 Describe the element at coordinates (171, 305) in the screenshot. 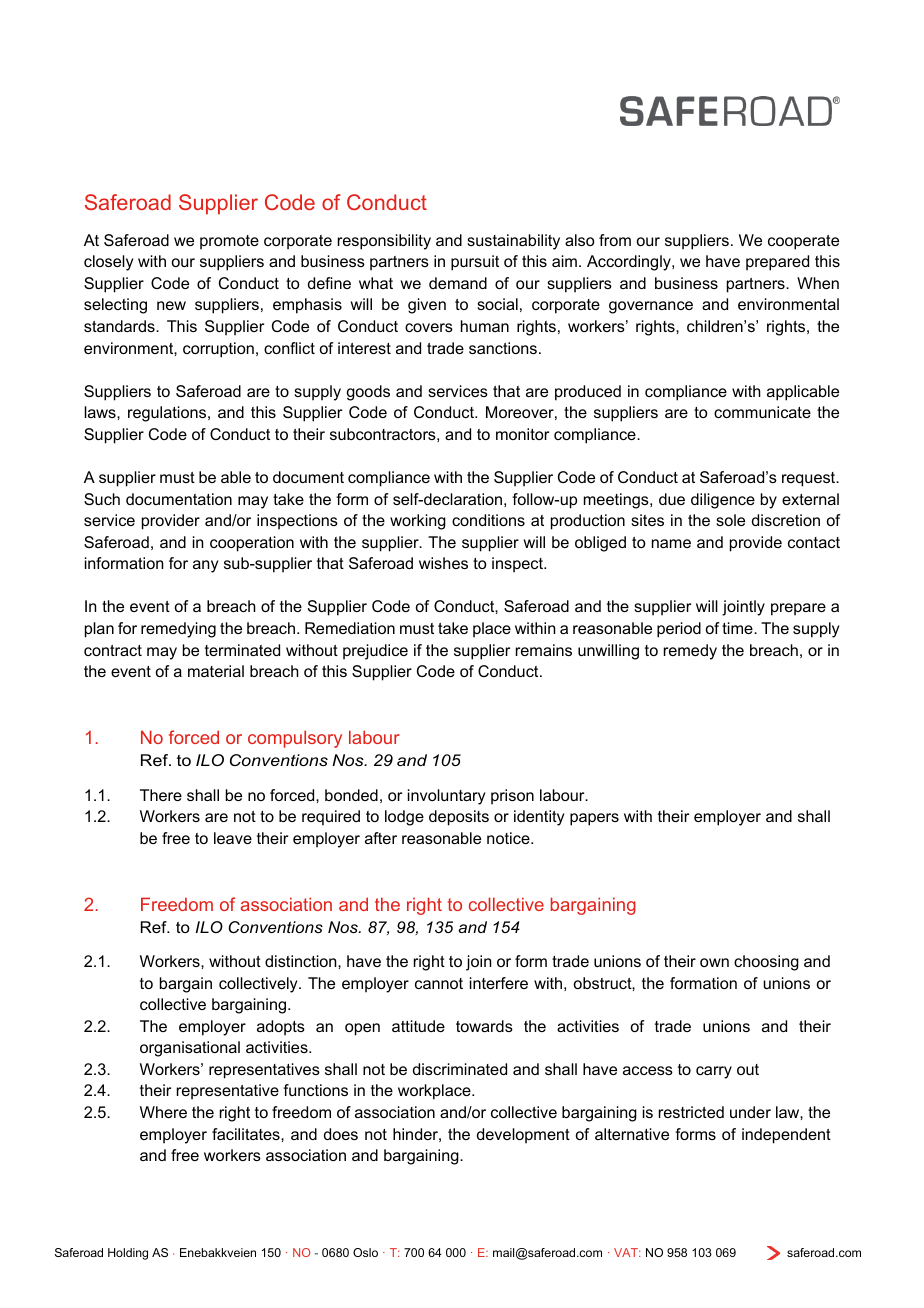

I see `new` at that location.
